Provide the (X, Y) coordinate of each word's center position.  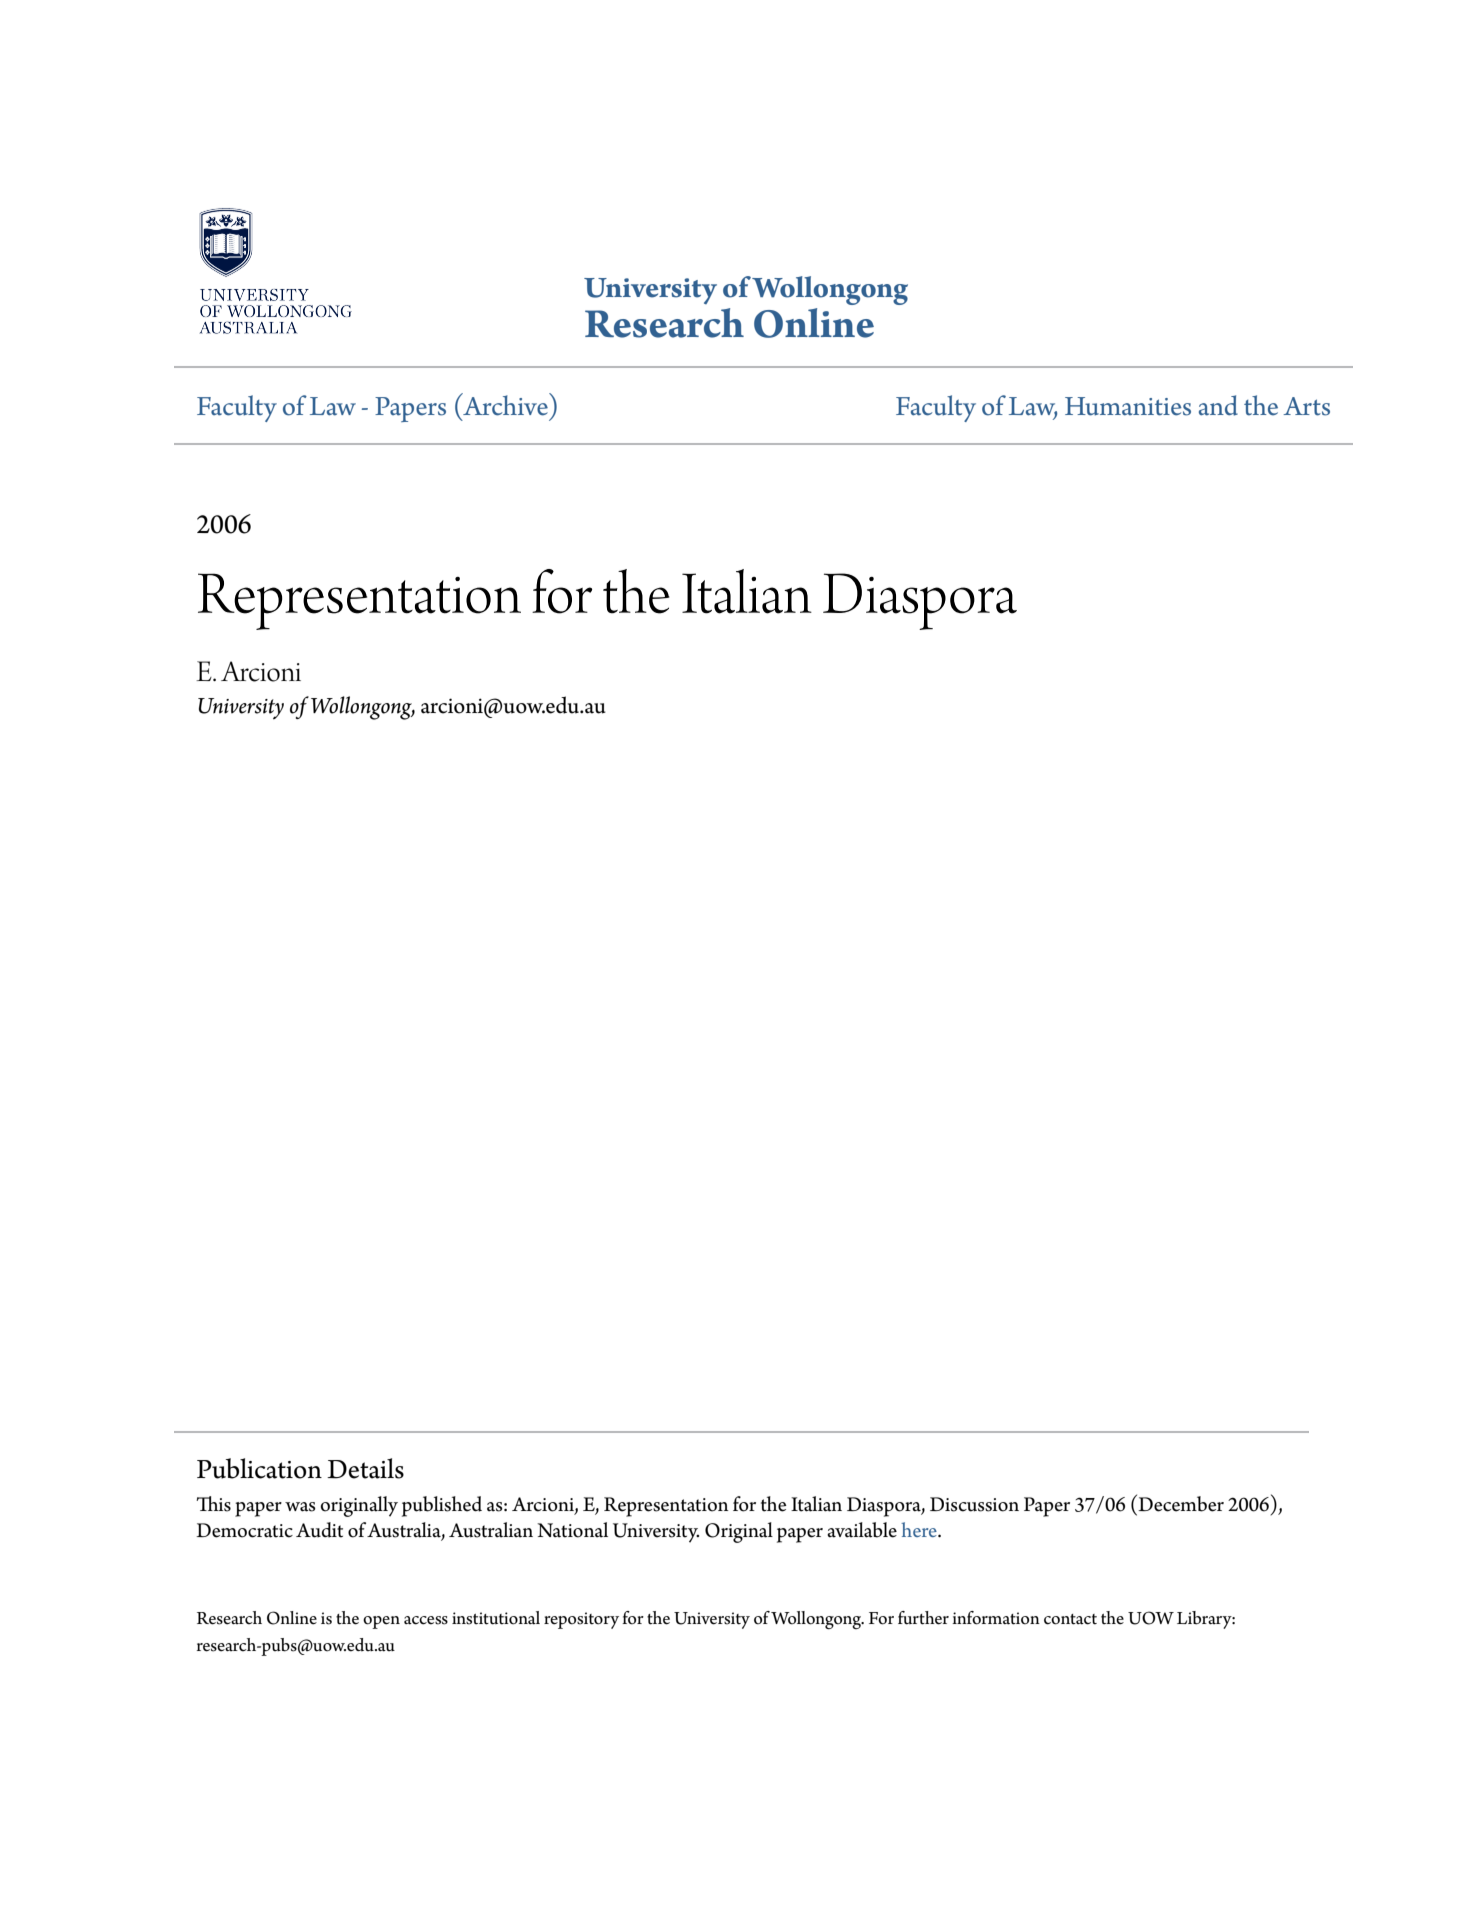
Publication (259, 1468)
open (381, 1622)
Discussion (974, 1504)
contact (1070, 1619)
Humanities (1128, 406)
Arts (1306, 406)
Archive (505, 404)
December (1180, 1503)
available (862, 1530)
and (1218, 405)
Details (365, 1468)
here (920, 1529)
